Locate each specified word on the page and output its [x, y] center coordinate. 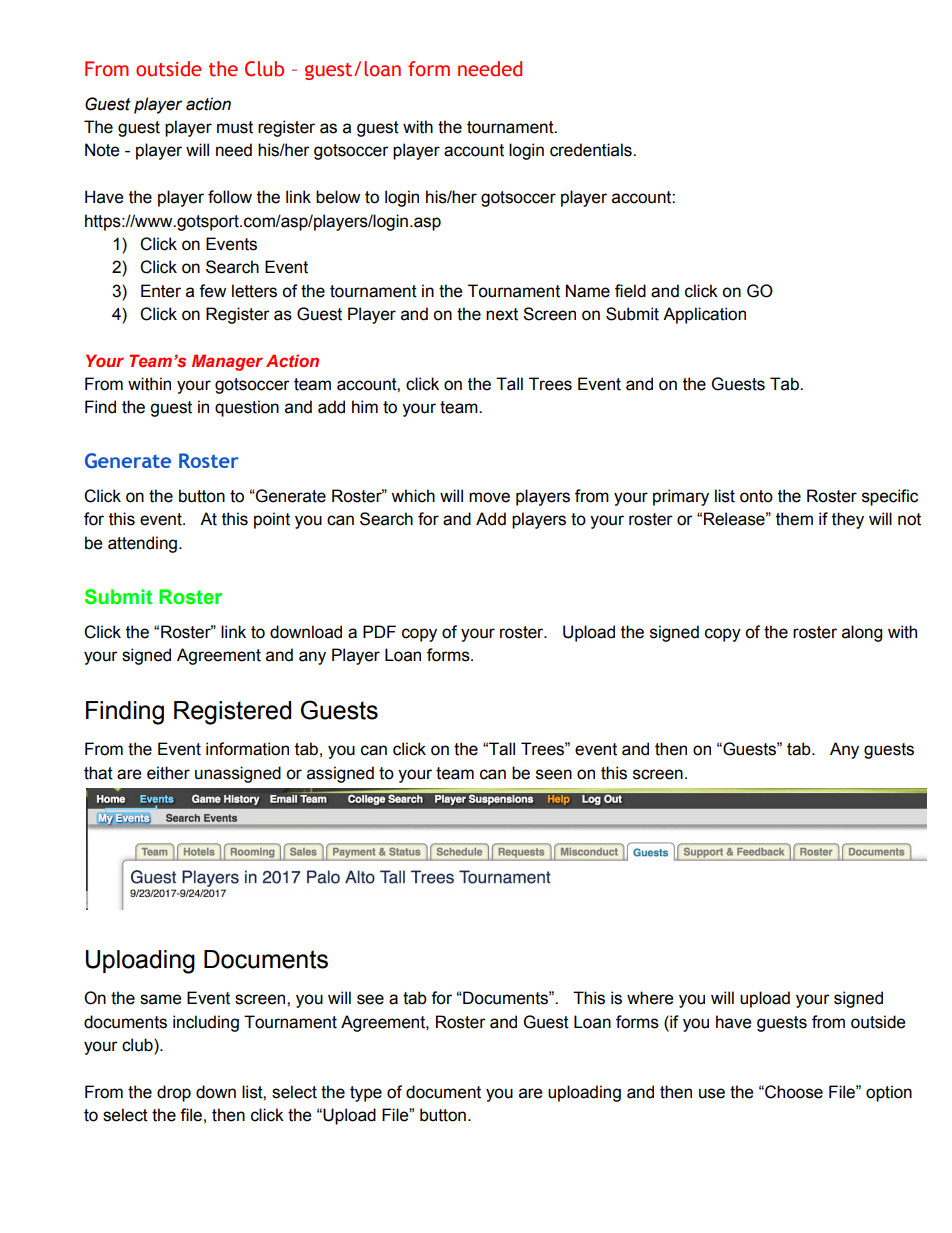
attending [142, 544]
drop [174, 1093]
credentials [592, 150]
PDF [379, 631]
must [235, 127]
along [862, 633]
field [630, 291]
